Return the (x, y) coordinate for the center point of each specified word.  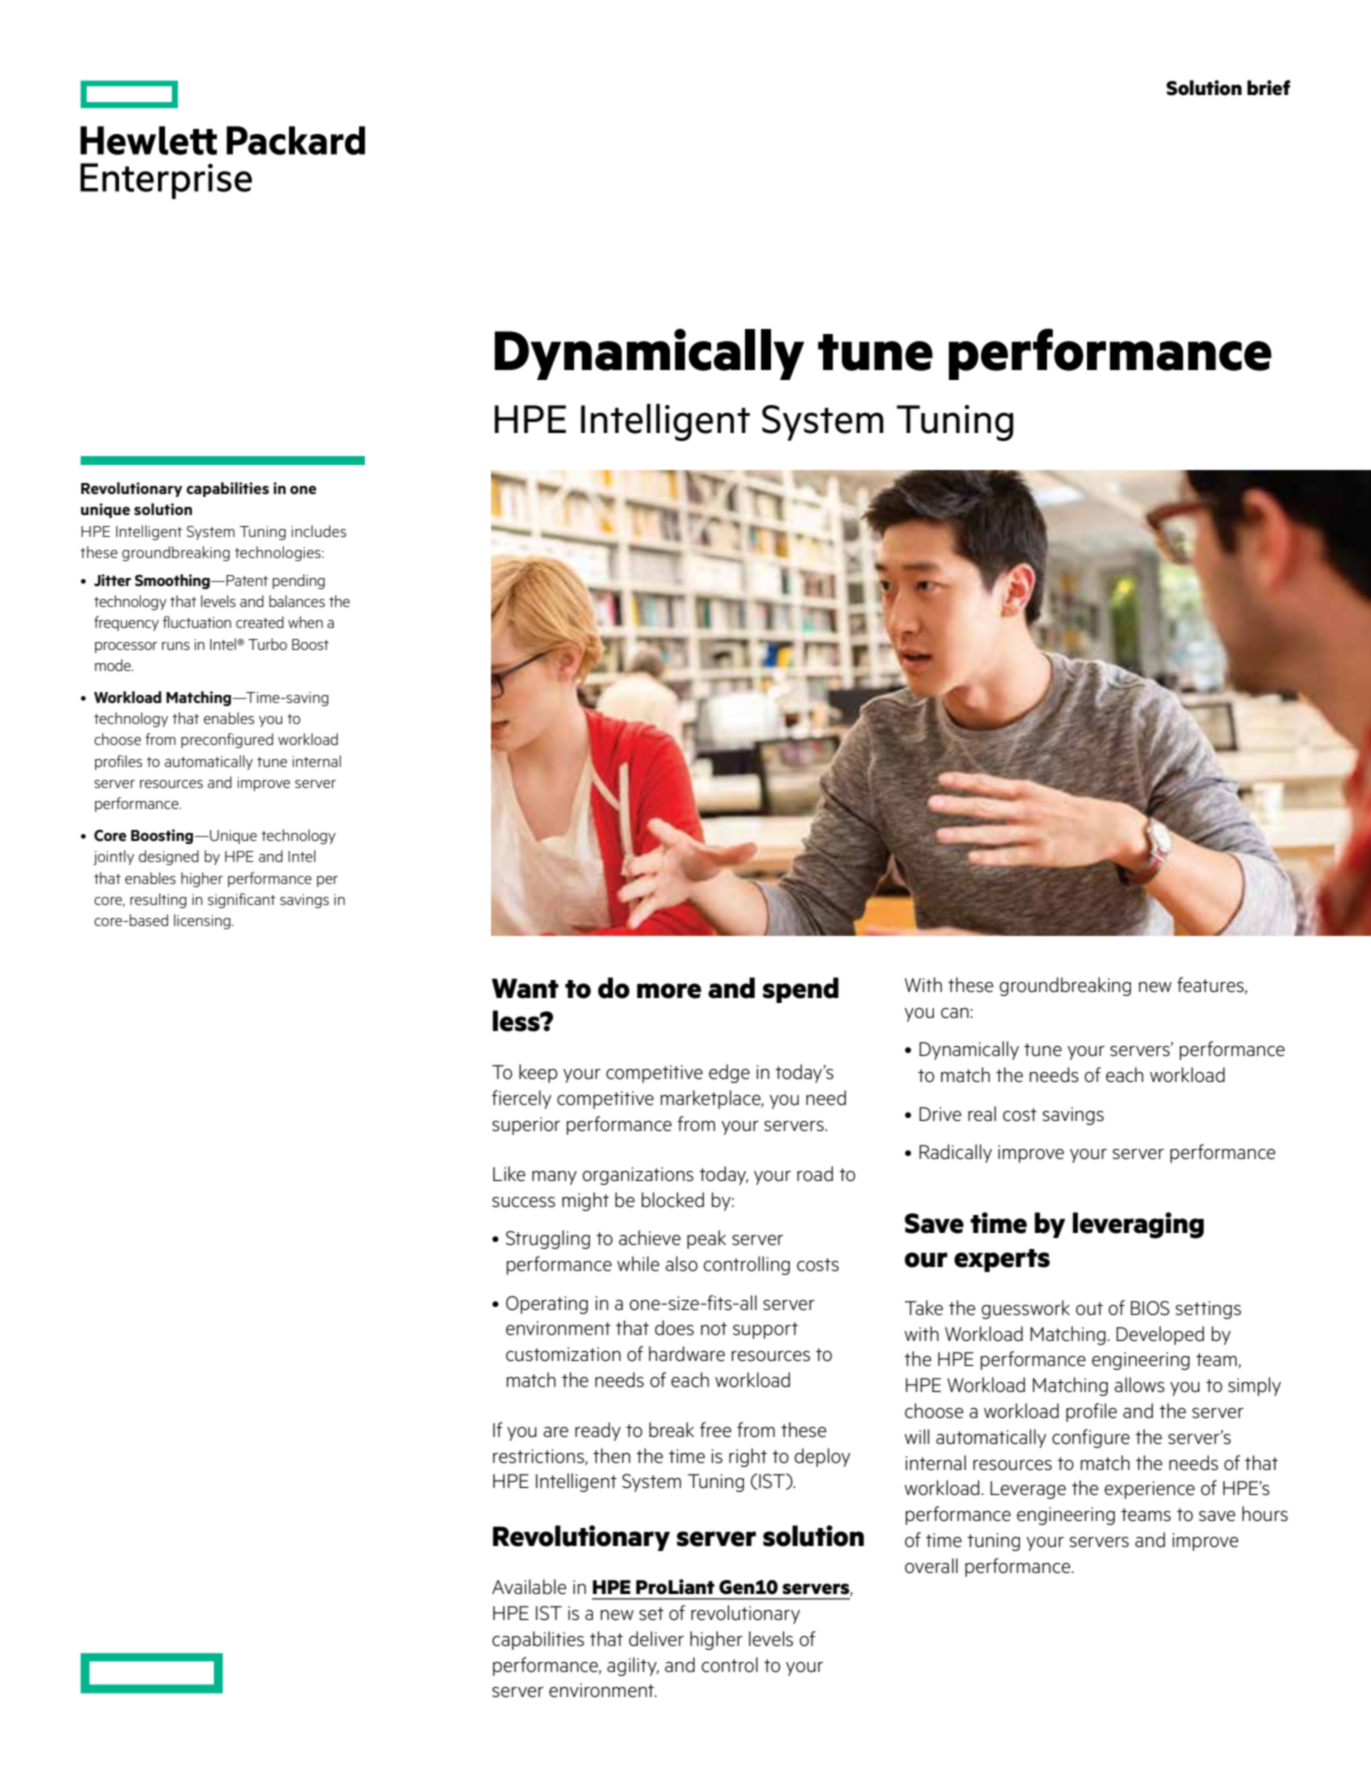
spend (801, 990)
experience (1149, 1490)
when (305, 622)
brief (1268, 88)
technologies (279, 553)
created (260, 622)
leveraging (1138, 1225)
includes (318, 531)
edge (729, 1073)
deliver (656, 1638)
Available (529, 1586)
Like (509, 1173)
